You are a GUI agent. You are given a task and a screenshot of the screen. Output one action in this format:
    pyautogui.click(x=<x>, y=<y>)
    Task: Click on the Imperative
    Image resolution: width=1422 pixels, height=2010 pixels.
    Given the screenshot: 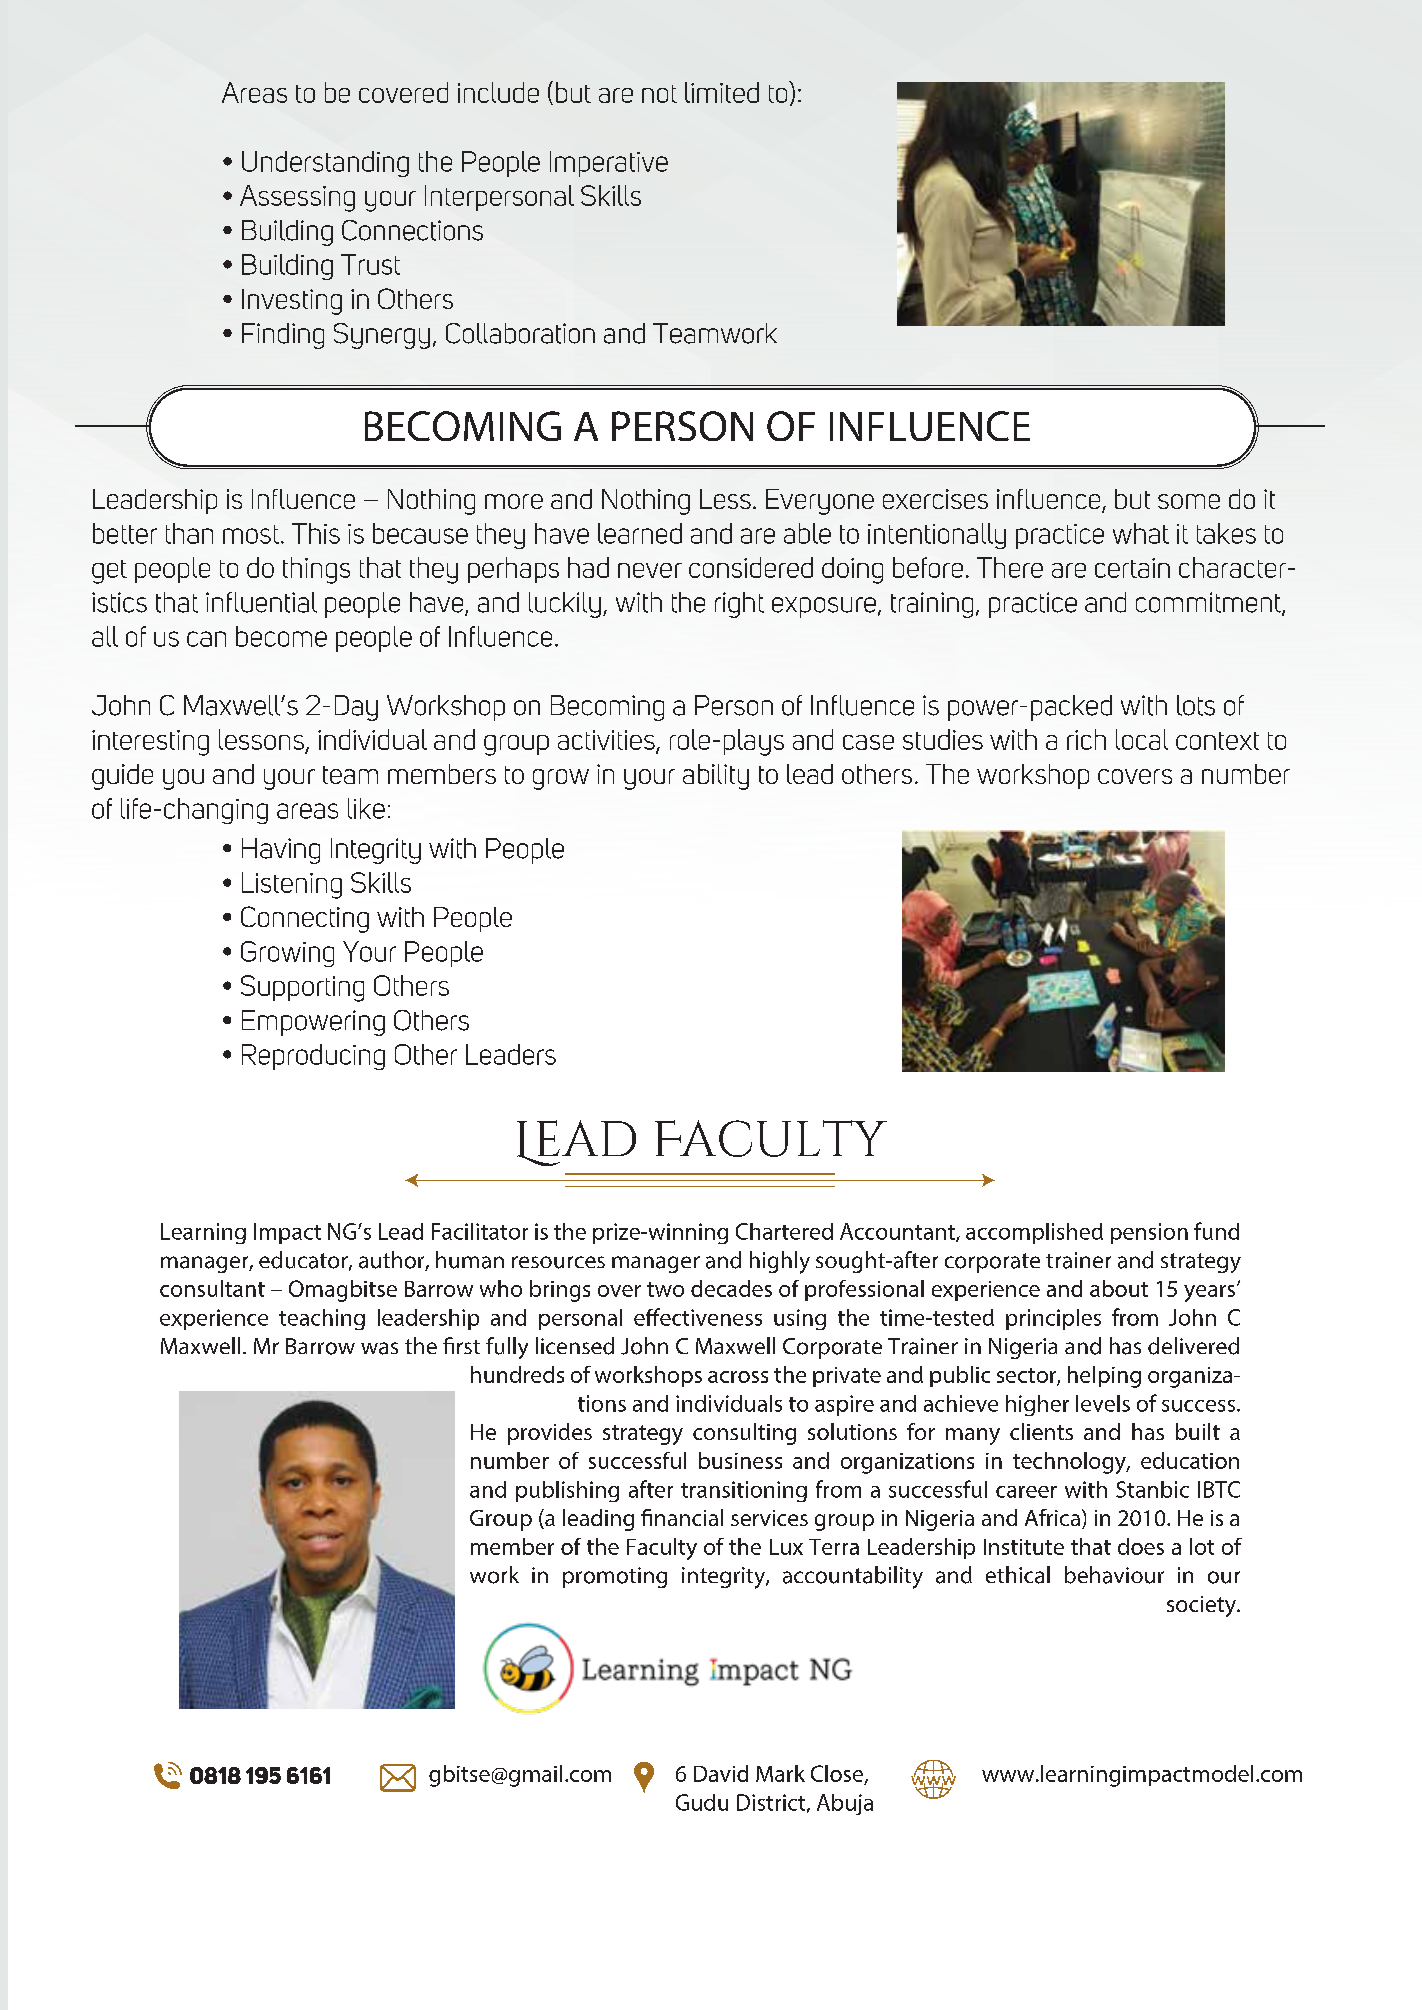 What is the action you would take?
    pyautogui.click(x=609, y=164)
